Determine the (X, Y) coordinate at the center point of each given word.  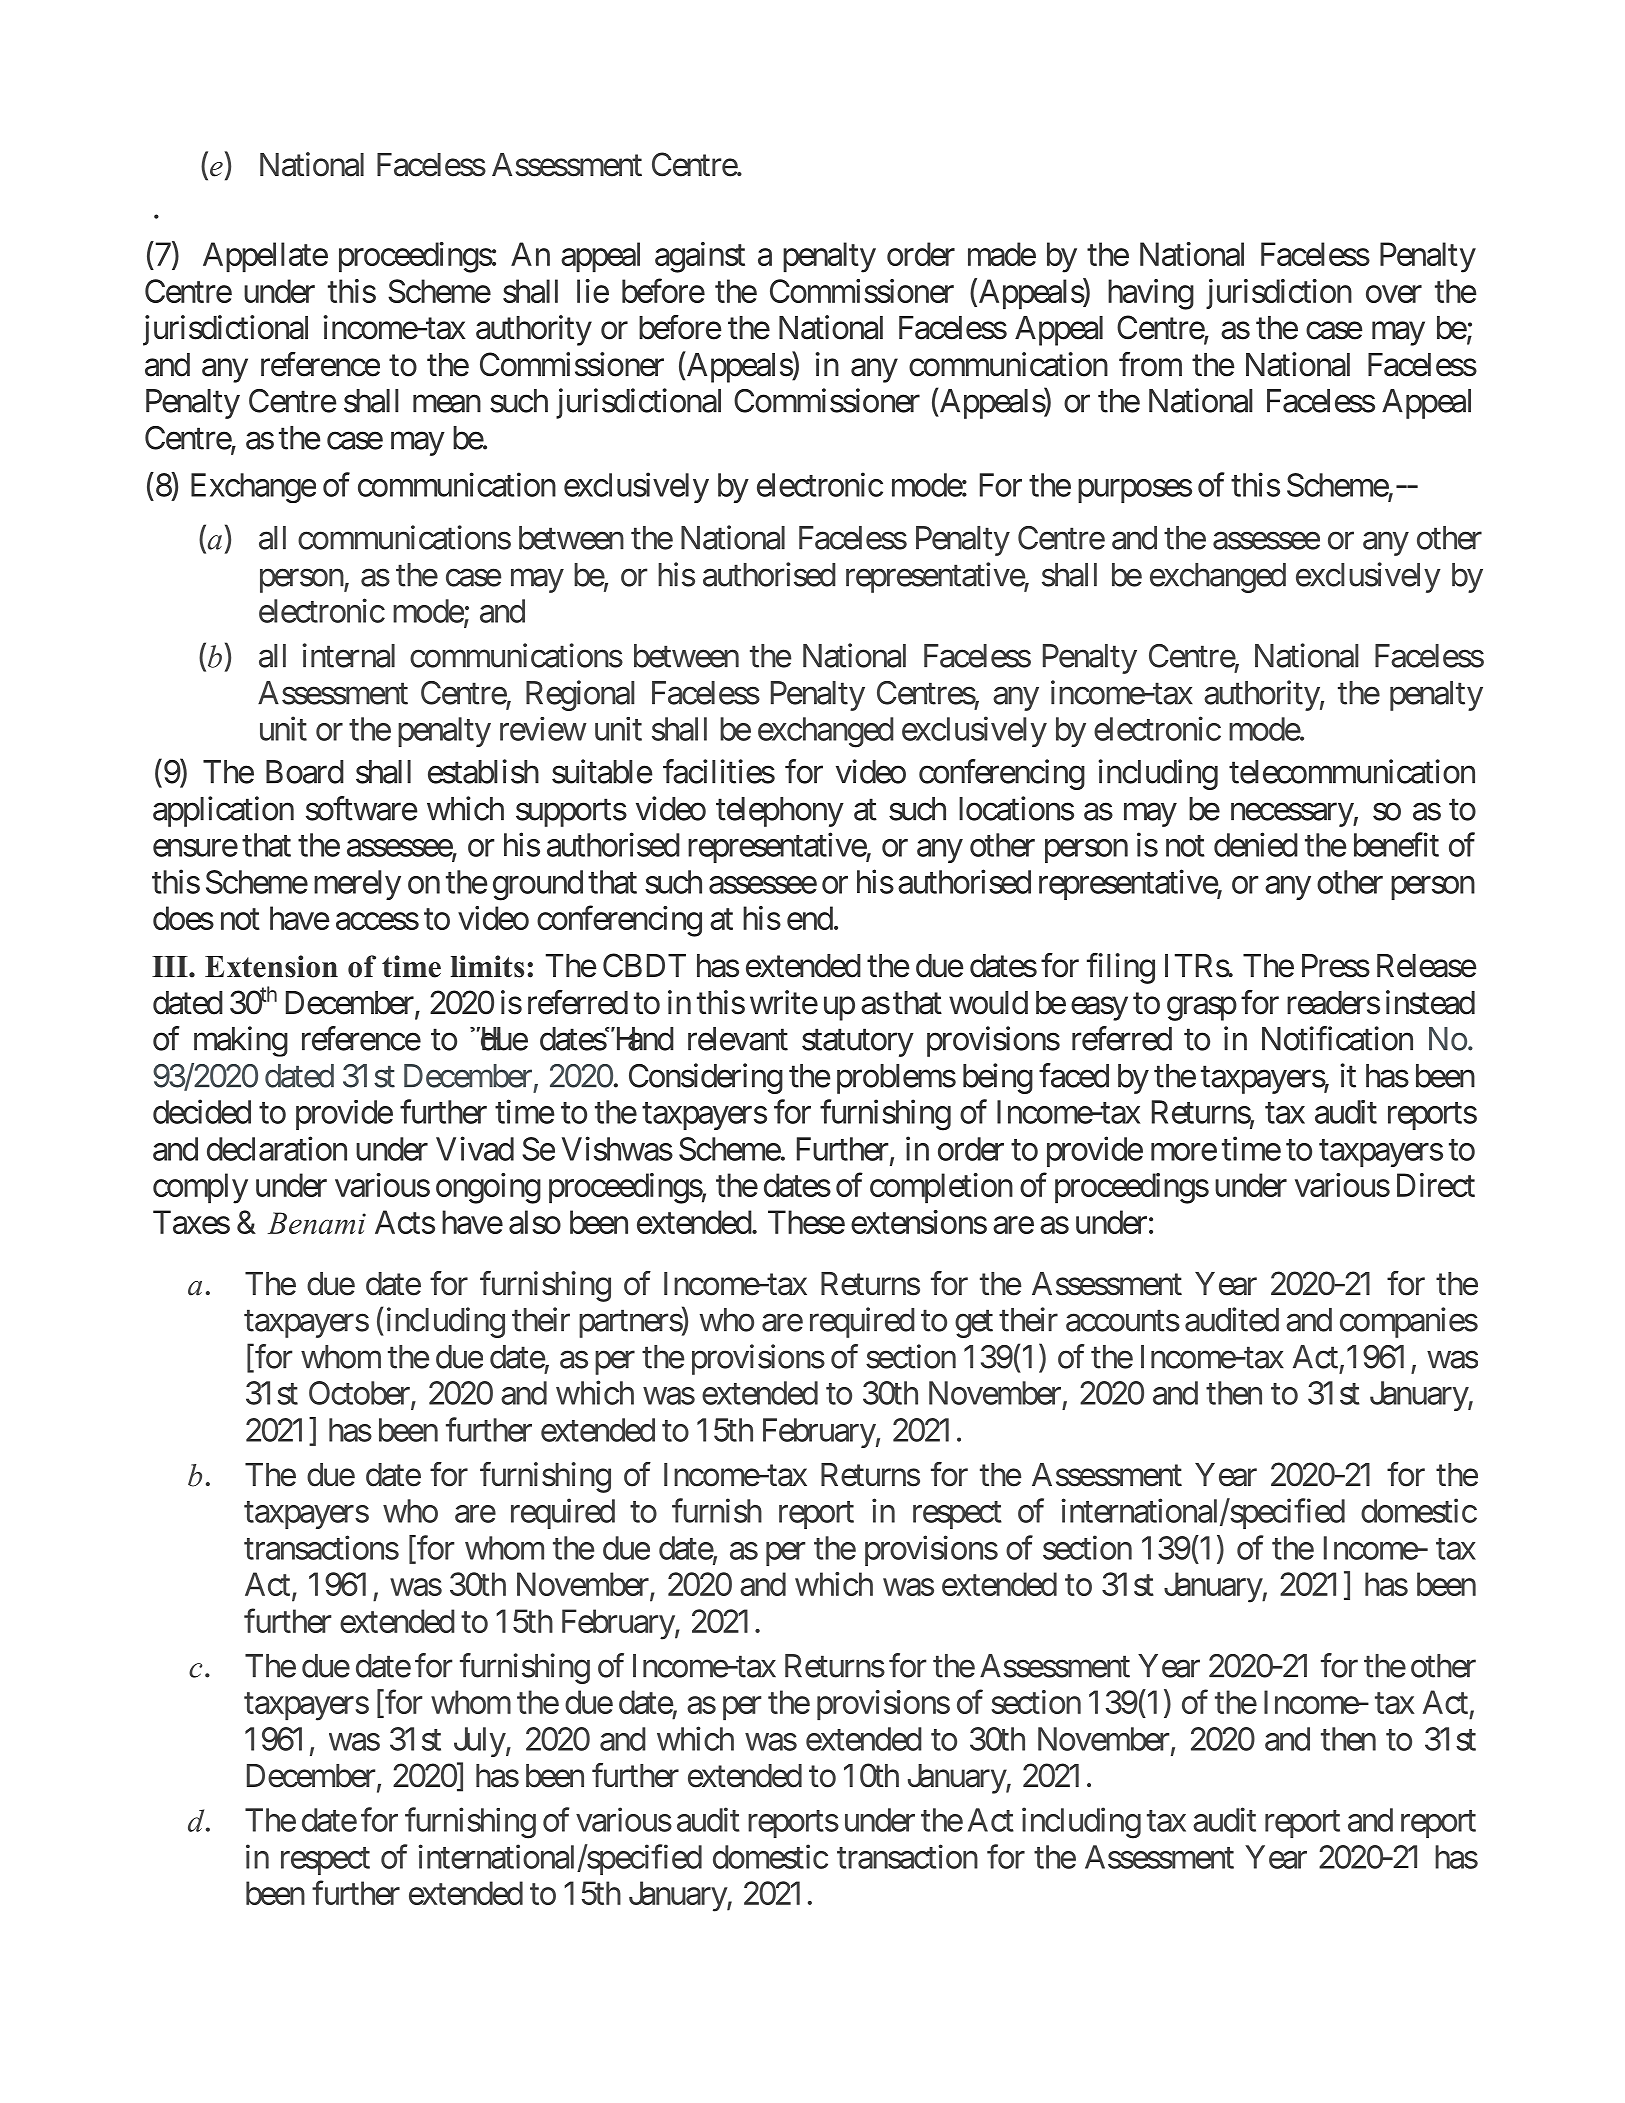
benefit (1396, 844)
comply (200, 1188)
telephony (780, 812)
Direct (1436, 1185)
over (1394, 294)
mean (447, 404)
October (360, 1394)
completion (941, 1188)
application (223, 811)
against (700, 257)
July (480, 1742)
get (974, 1324)
